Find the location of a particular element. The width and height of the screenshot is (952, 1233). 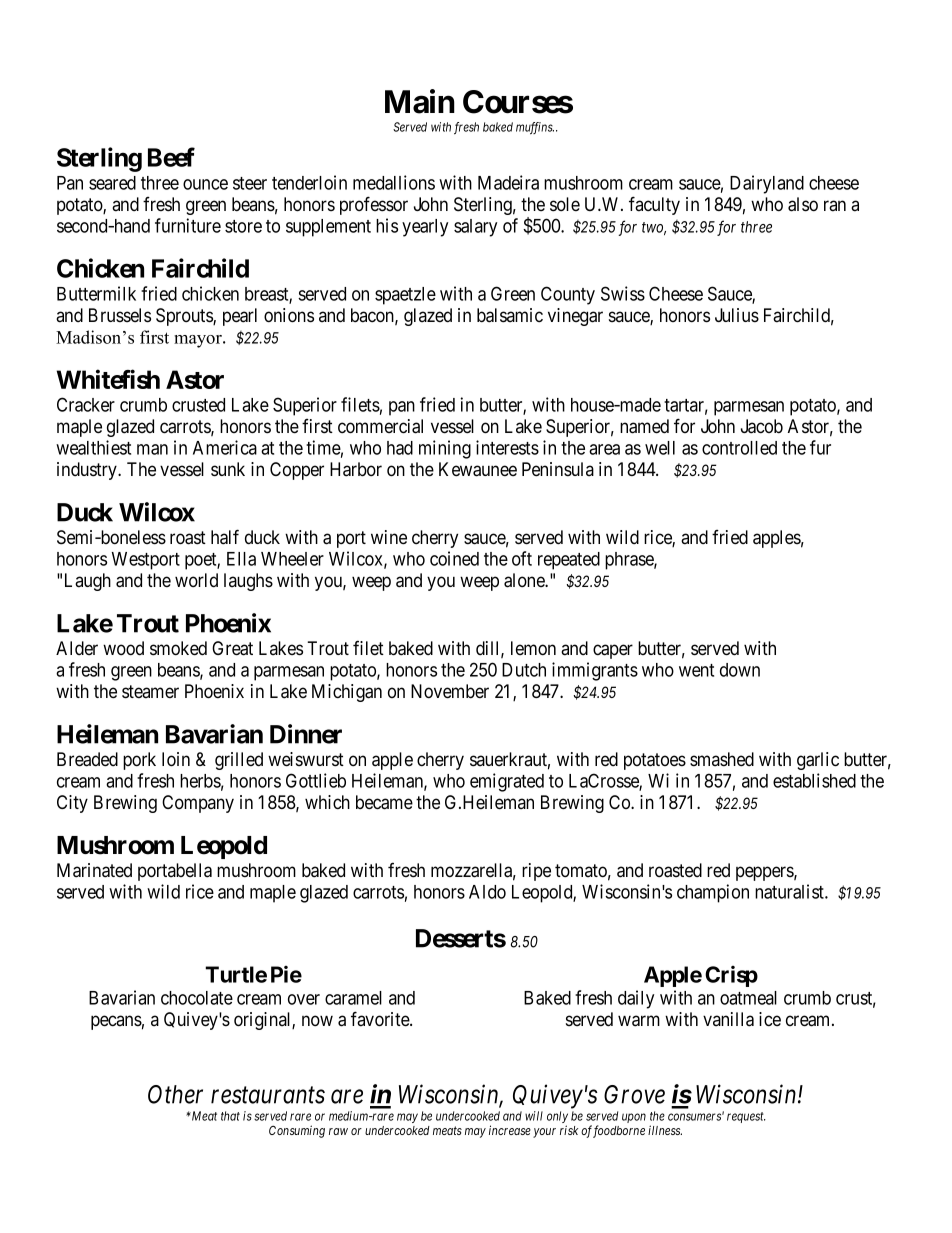

smashed is located at coordinates (722, 759).
